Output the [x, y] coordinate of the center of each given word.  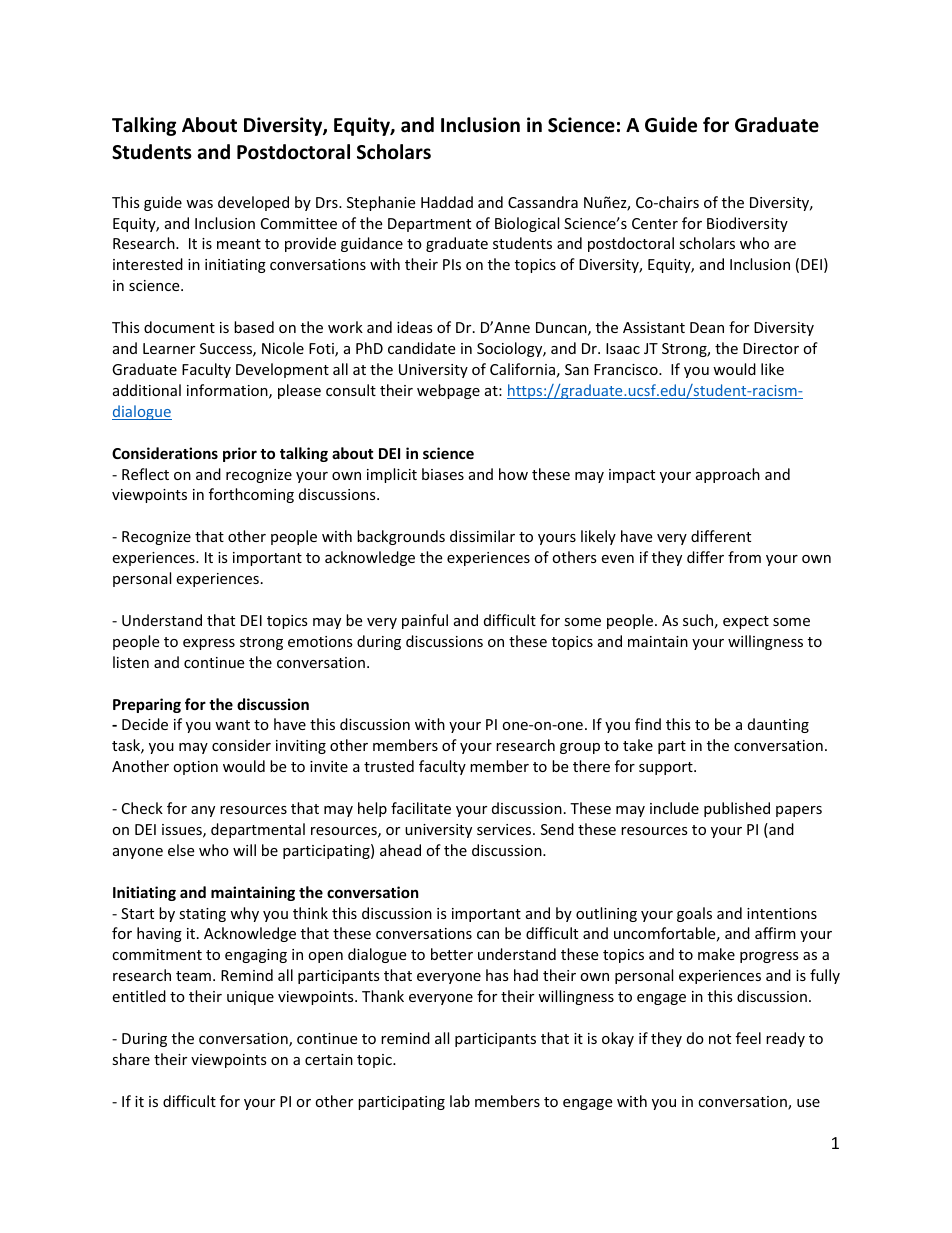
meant [239, 244]
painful [425, 621]
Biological [527, 224]
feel [748, 1038]
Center [655, 223]
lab [460, 1101]
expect [746, 622]
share [131, 1059]
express [209, 644]
